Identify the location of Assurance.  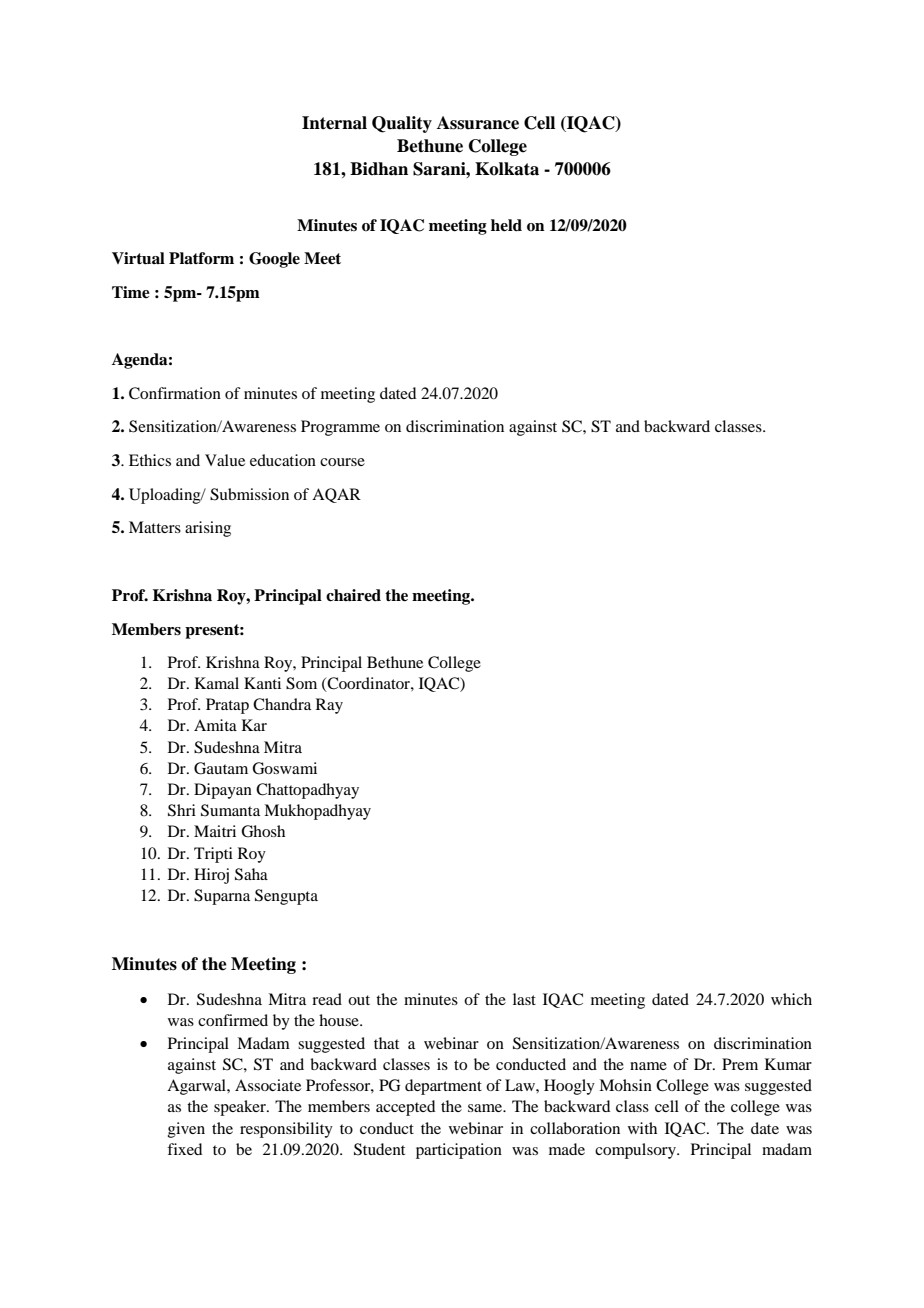
(478, 123).
